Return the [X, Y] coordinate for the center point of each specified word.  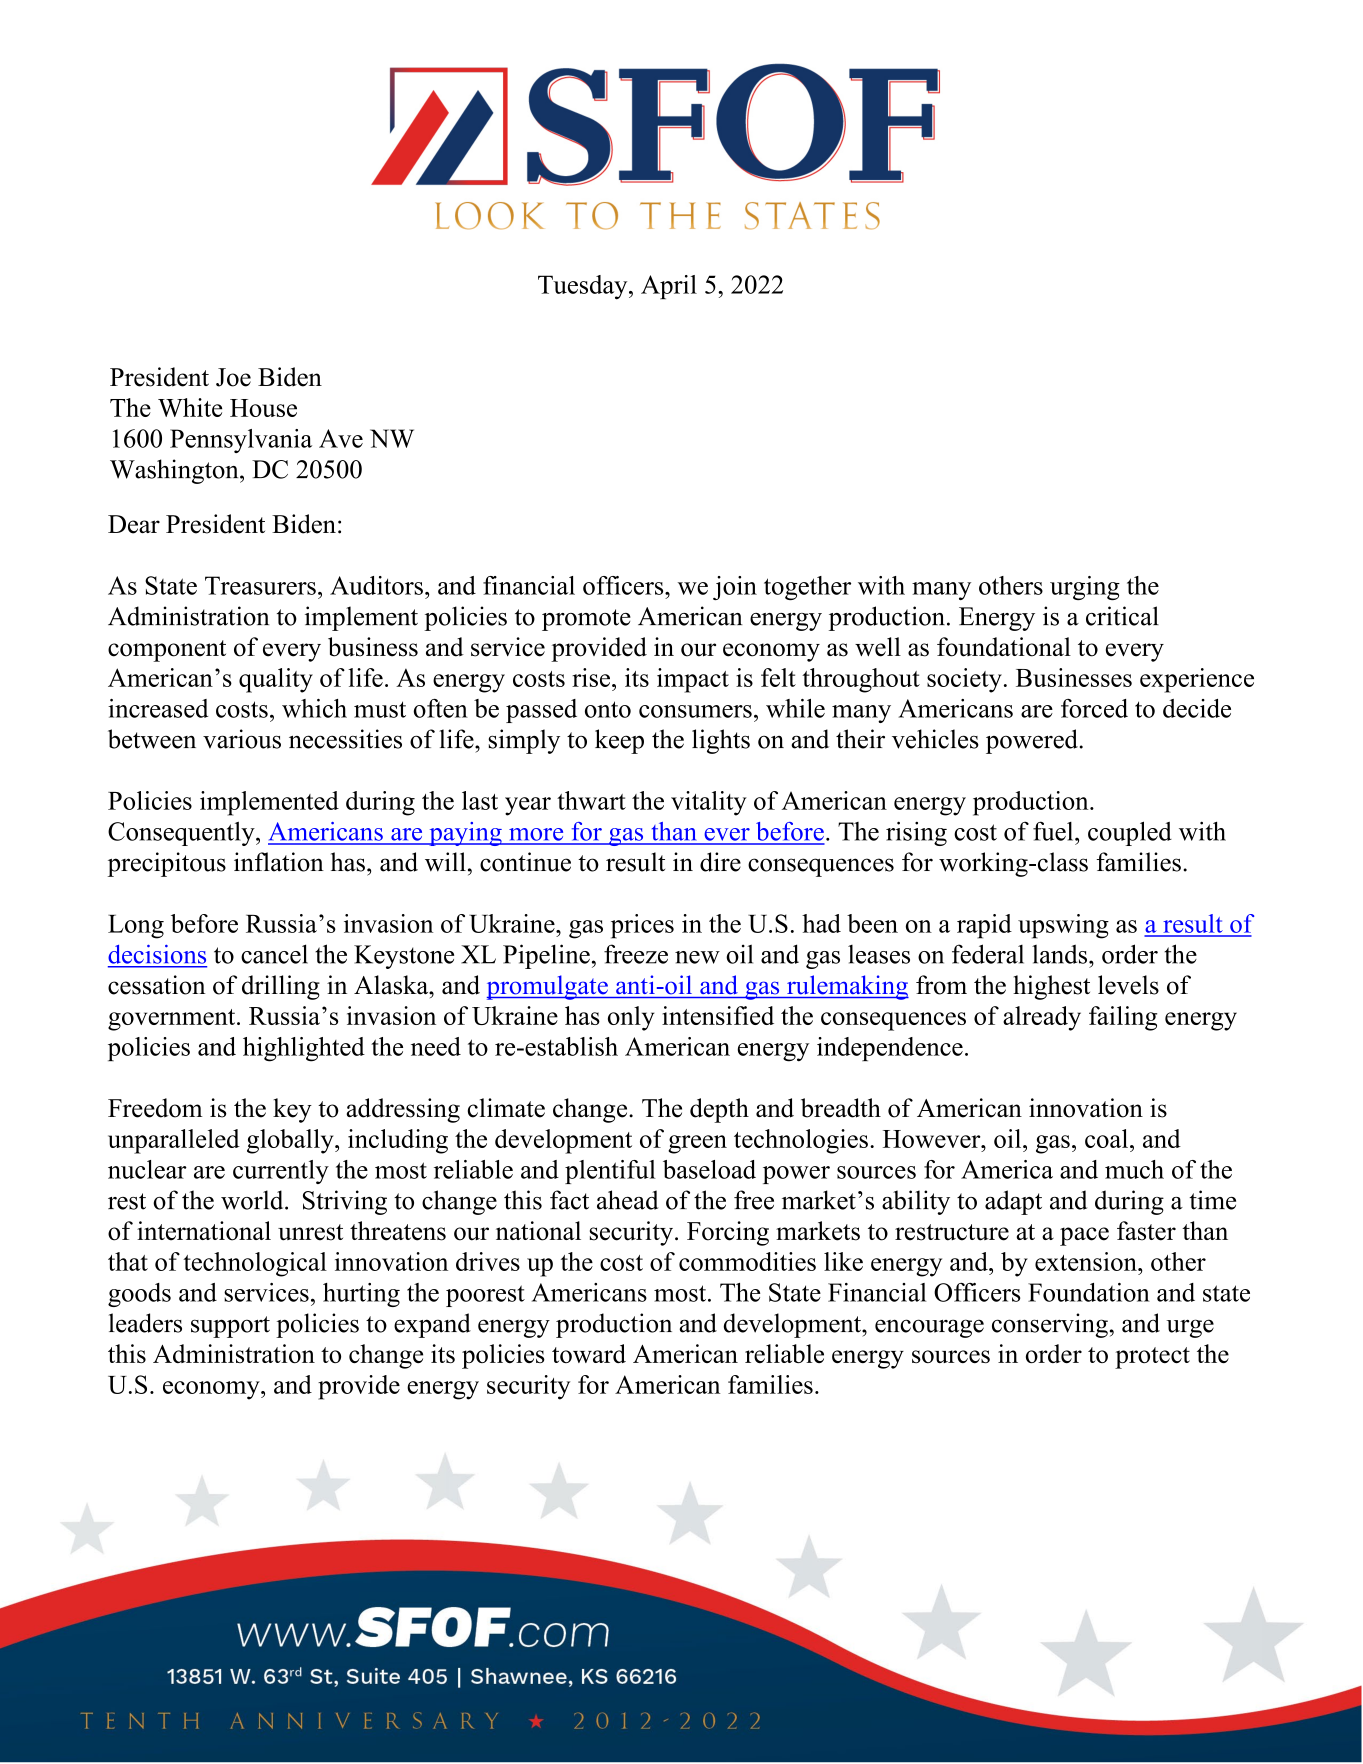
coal [1106, 1138]
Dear [134, 524]
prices [642, 926]
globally [291, 1141]
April [669, 287]
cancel [274, 954]
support [230, 1327]
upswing [1063, 926]
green [697, 1144]
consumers [695, 711]
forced [1094, 708]
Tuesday [584, 287]
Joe [233, 377]
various [242, 739]
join [735, 588]
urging [1085, 588]
